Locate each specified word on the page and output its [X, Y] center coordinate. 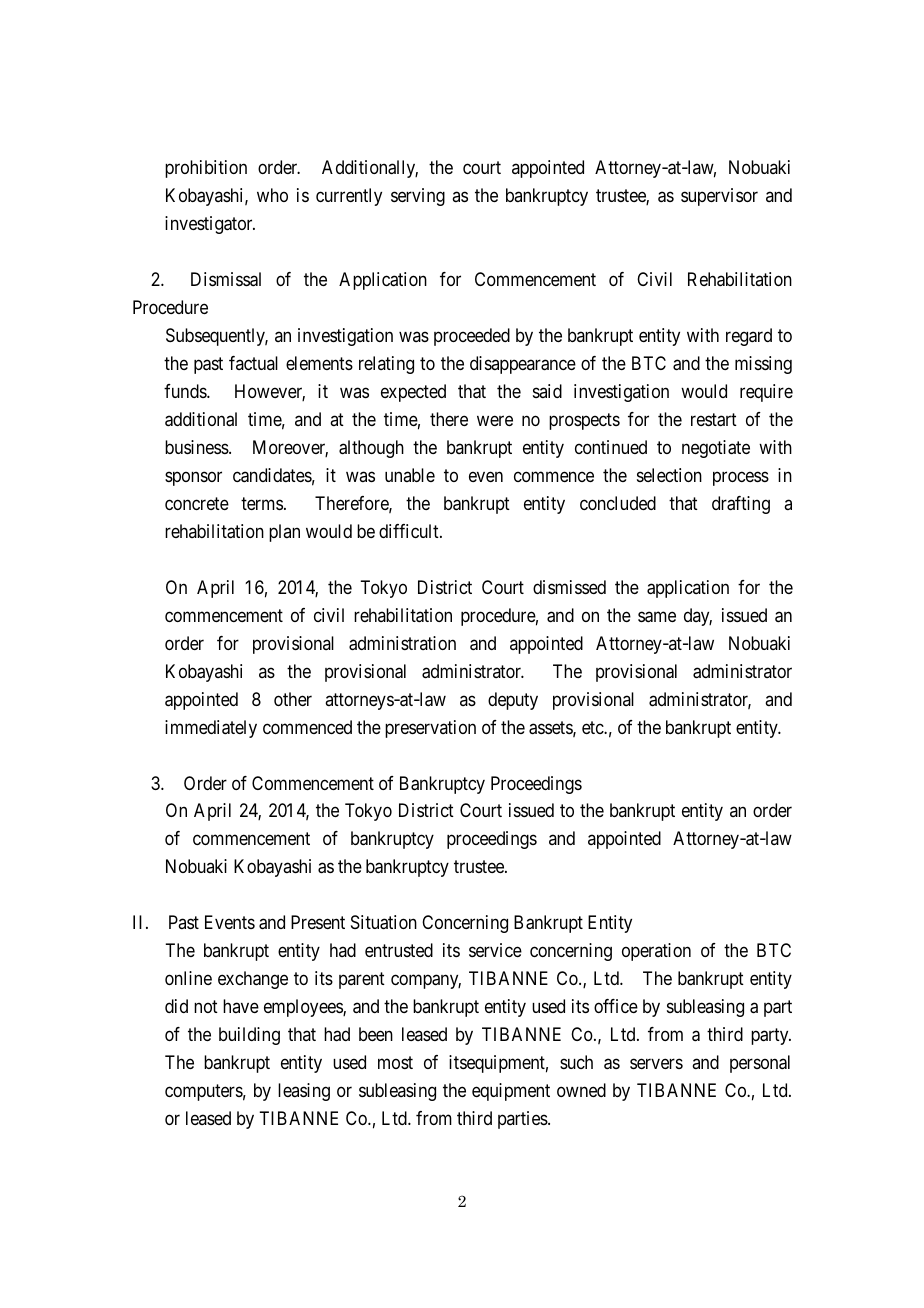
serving [418, 197]
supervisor [719, 197]
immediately [211, 729]
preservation [430, 729]
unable [410, 475]
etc [593, 727]
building [249, 1036]
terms [262, 503]
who [272, 195]
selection [669, 475]
